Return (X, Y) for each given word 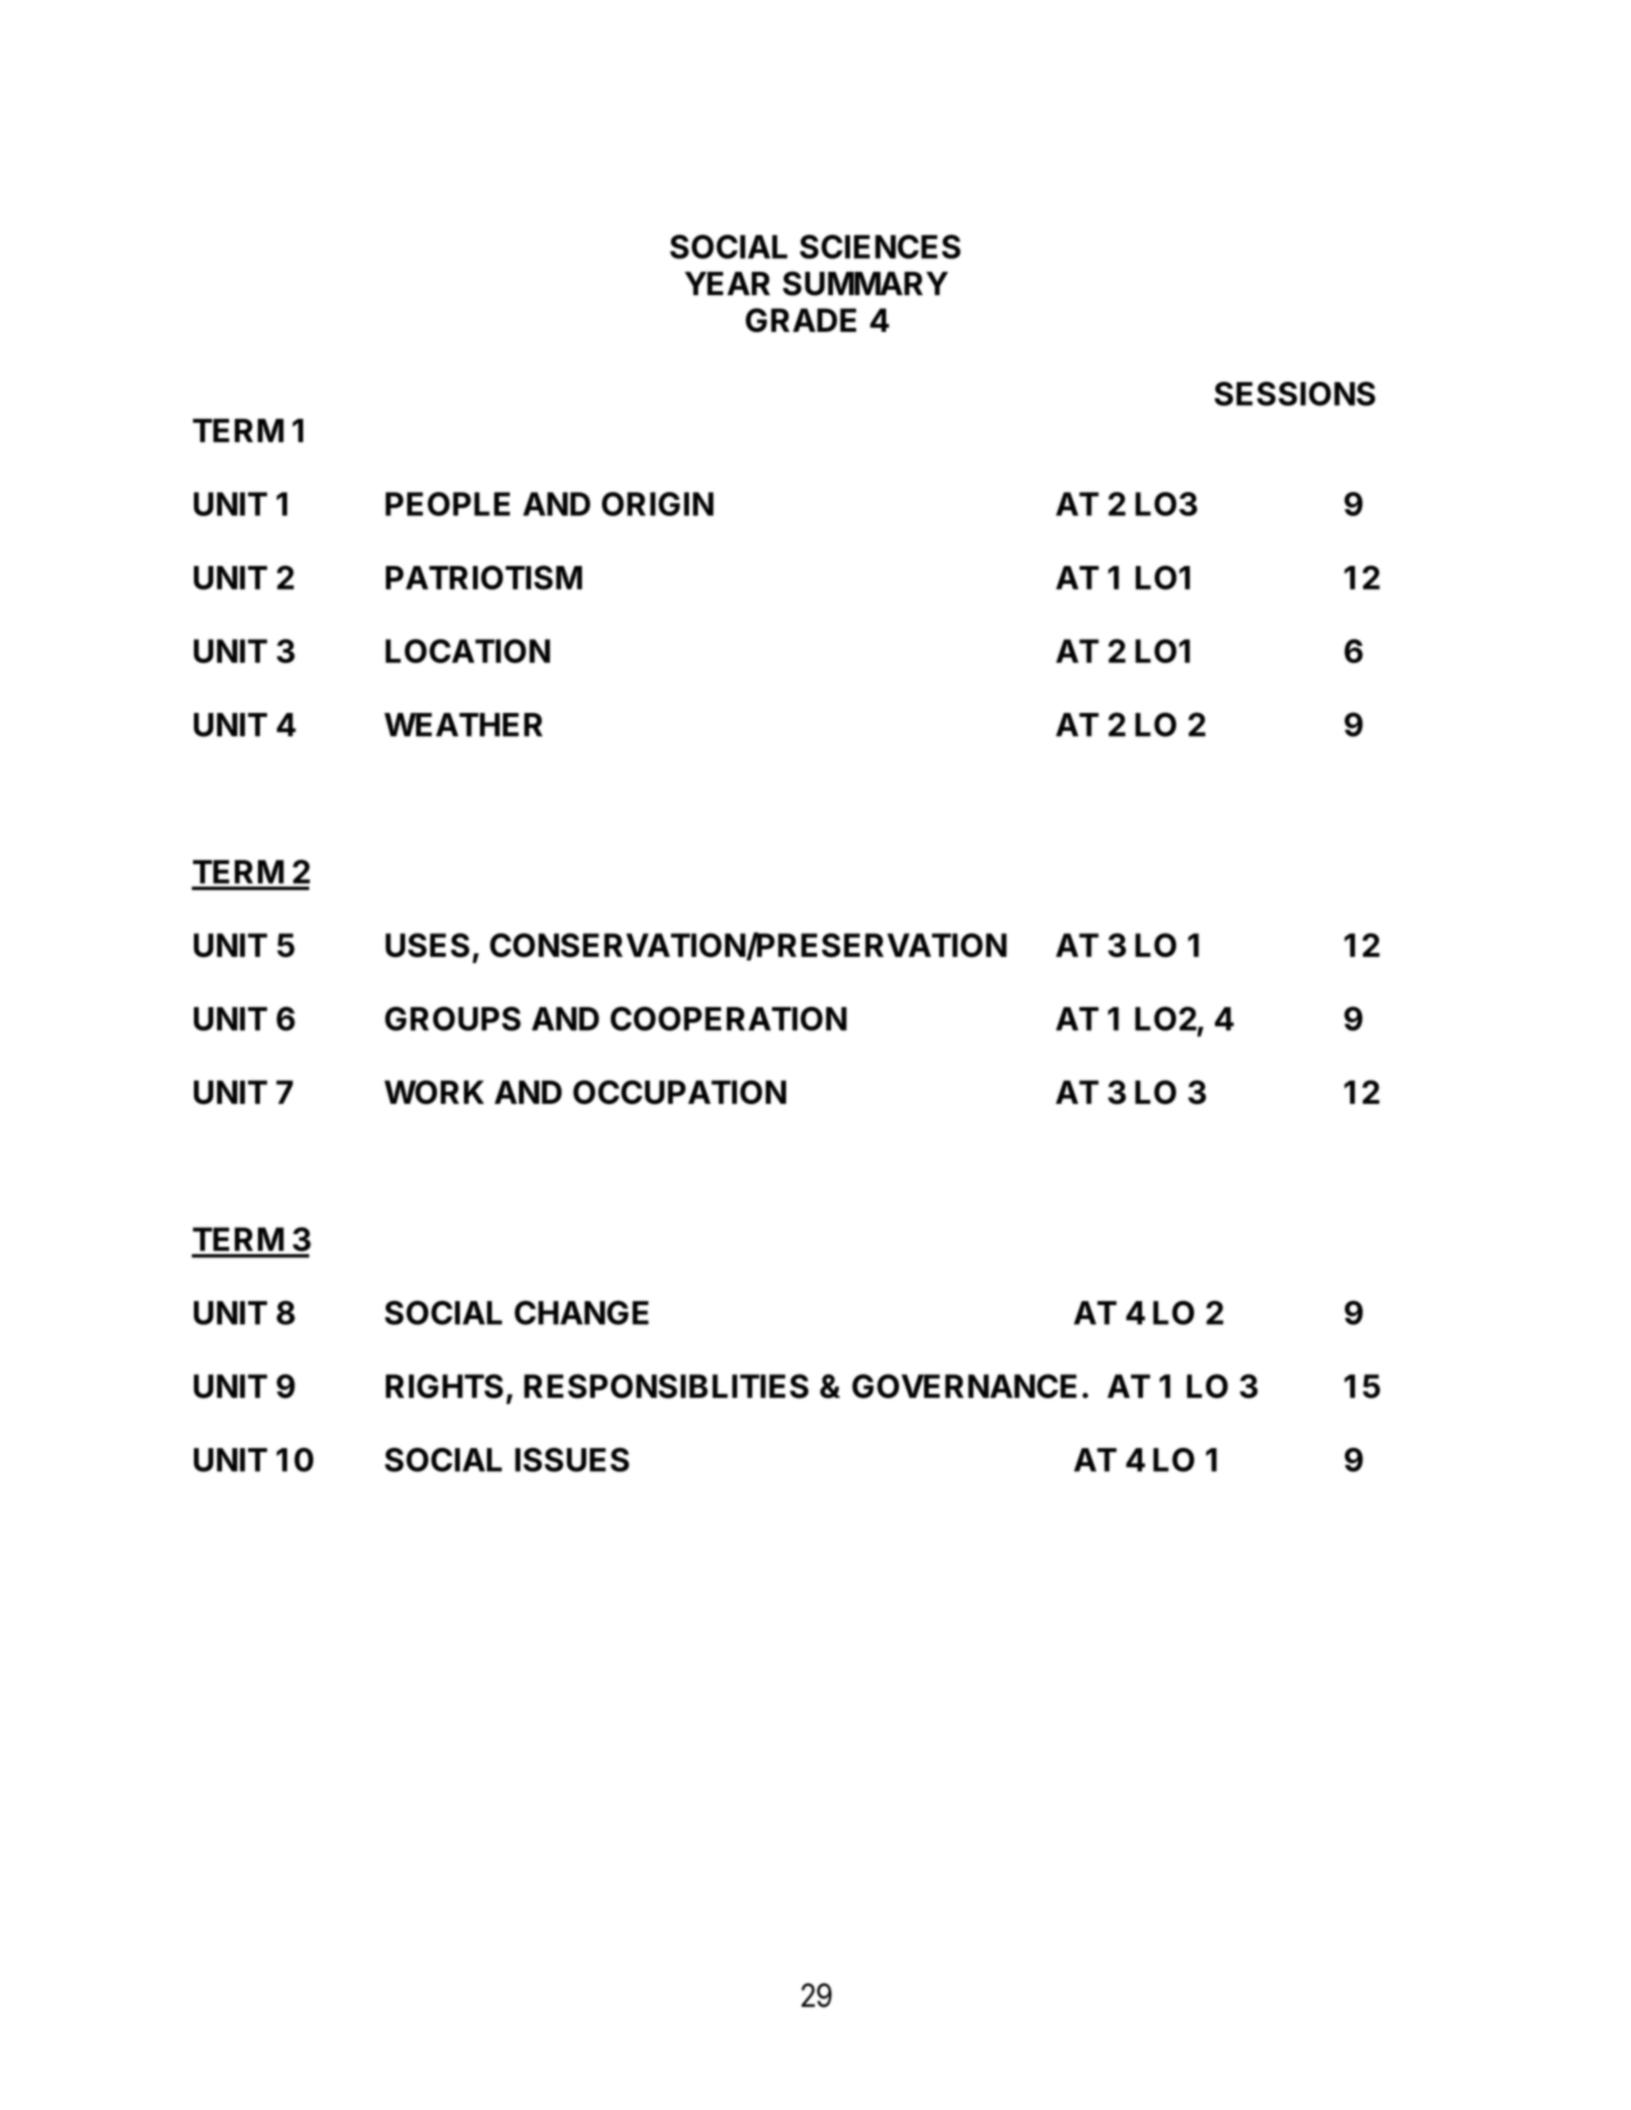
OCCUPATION (679, 1092)
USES (428, 945)
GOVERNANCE (964, 1386)
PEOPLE (448, 504)
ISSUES (572, 1459)
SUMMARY (865, 283)
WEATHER (463, 725)
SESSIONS (1294, 393)
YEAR (727, 283)
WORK (434, 1092)
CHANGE (582, 1312)
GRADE (801, 320)
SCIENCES (880, 246)
